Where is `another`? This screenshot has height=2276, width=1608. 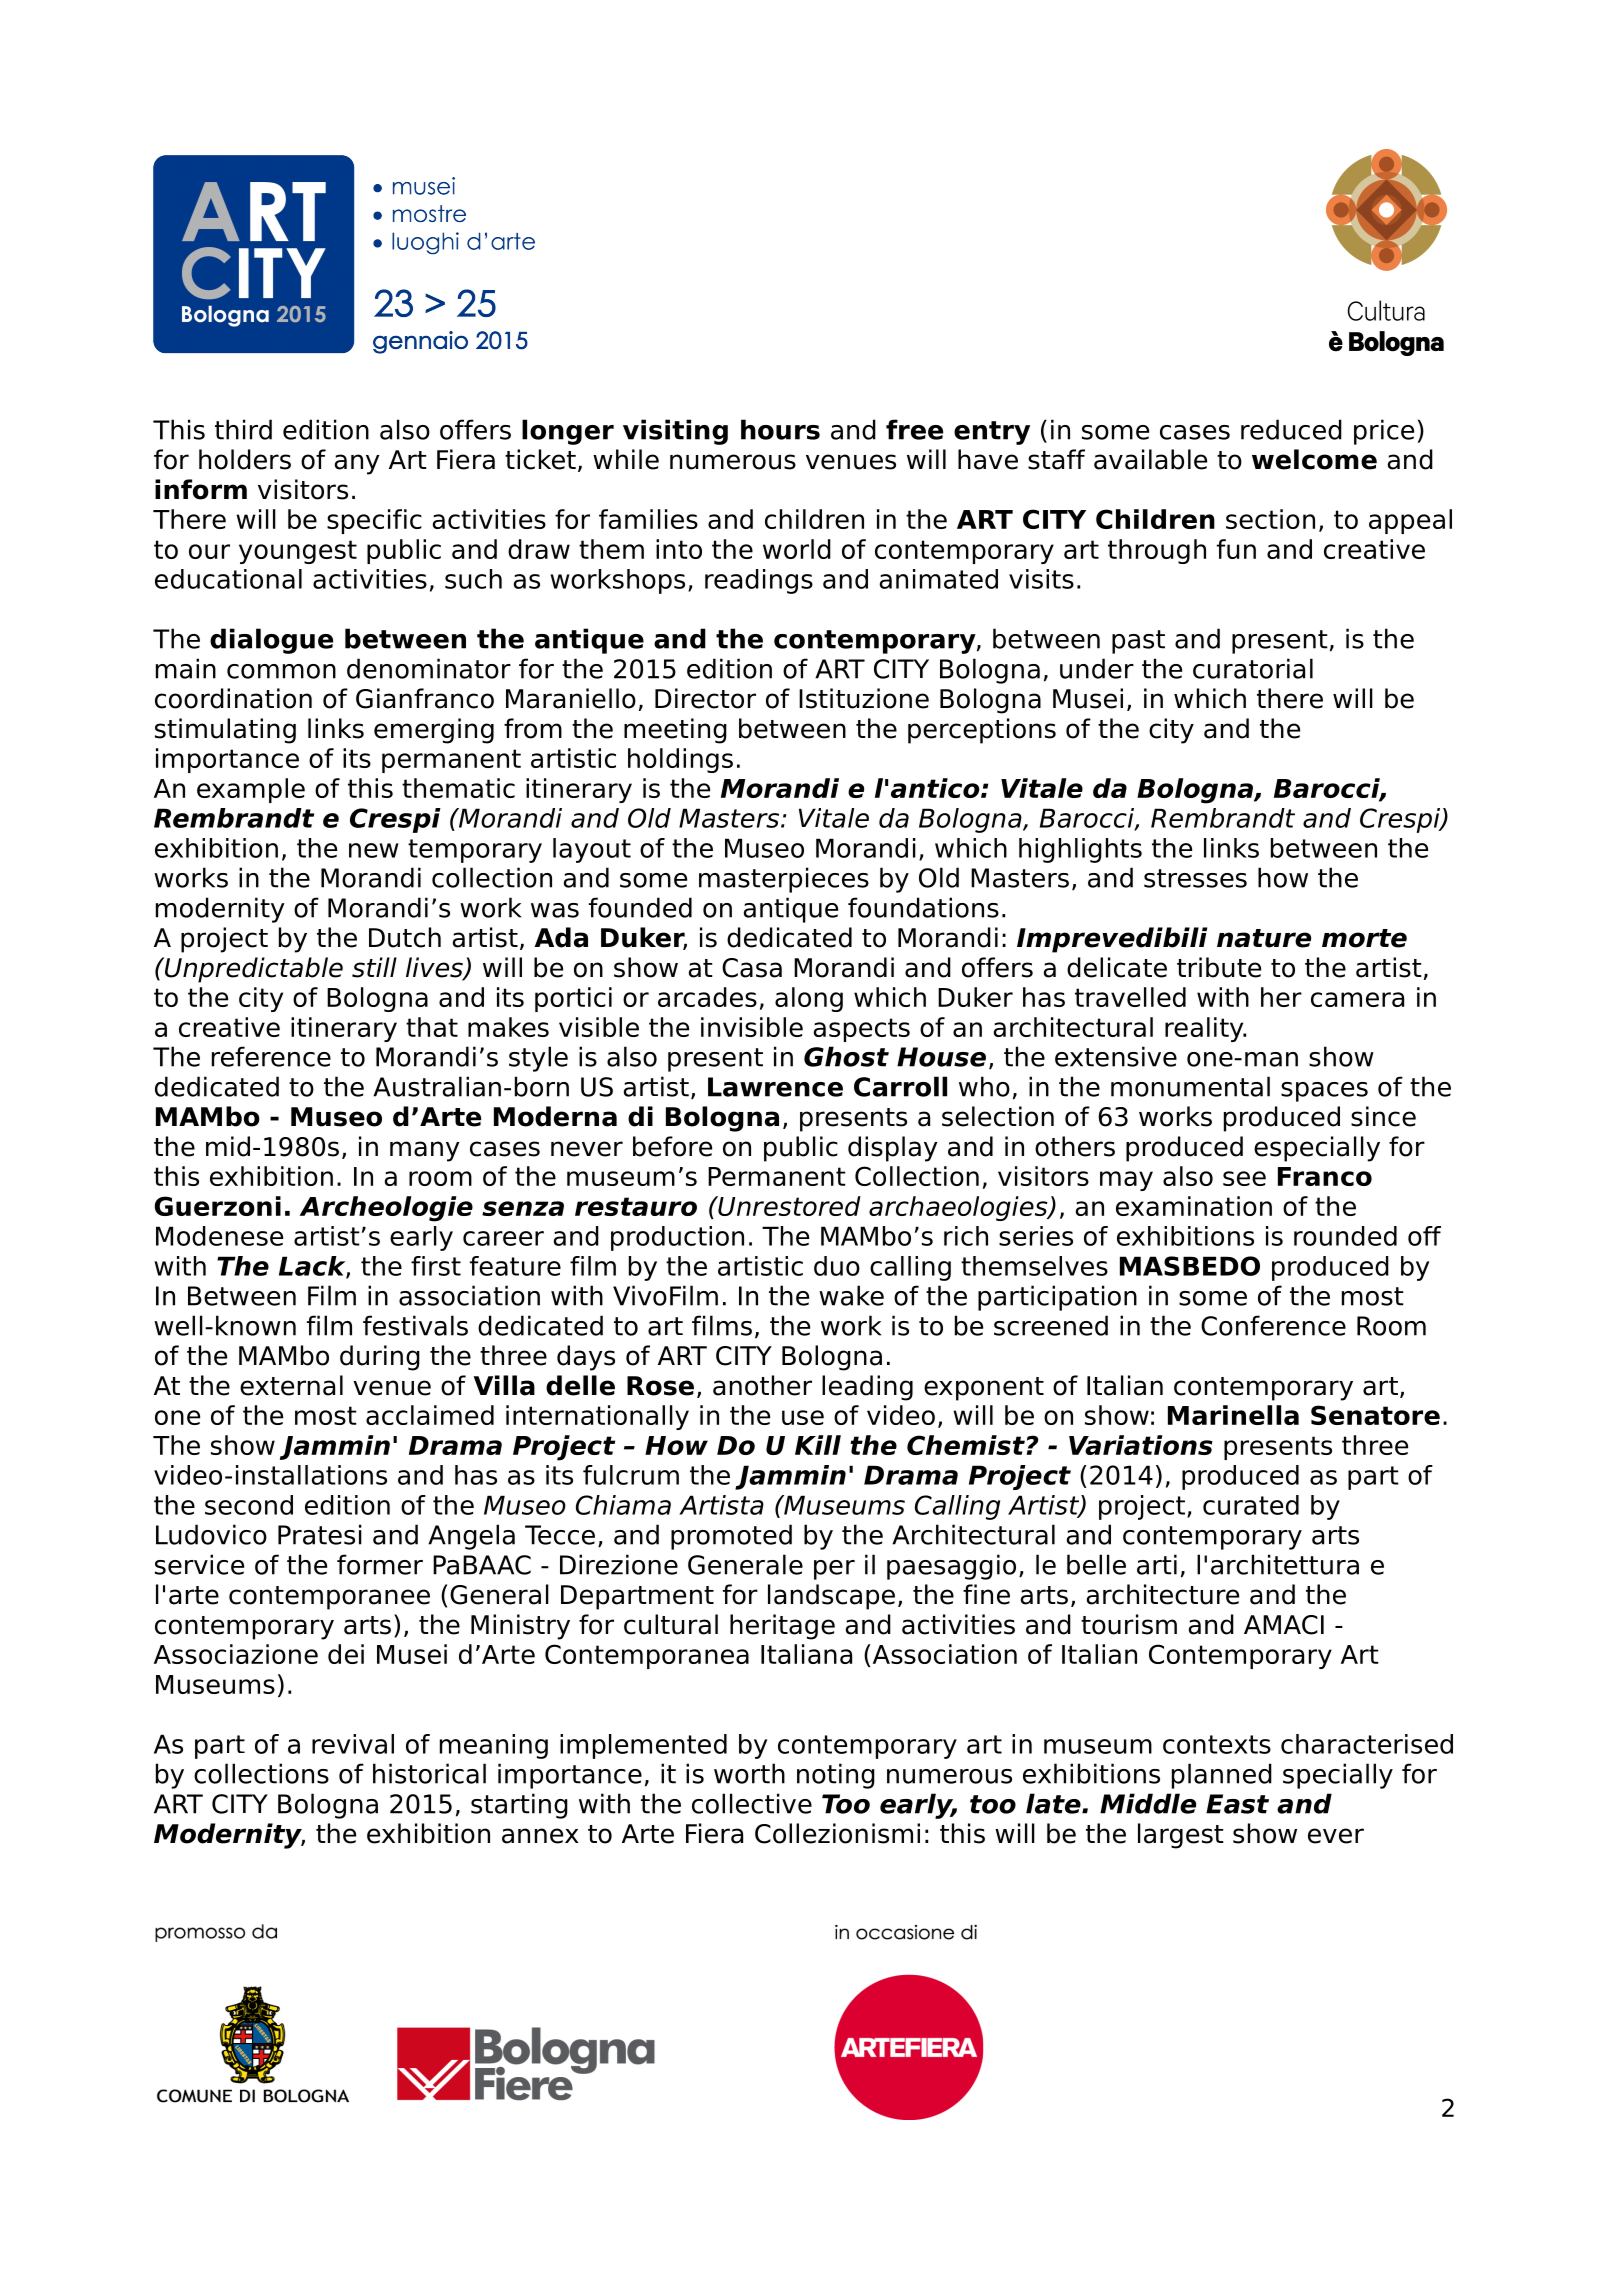
another is located at coordinates (762, 1385).
